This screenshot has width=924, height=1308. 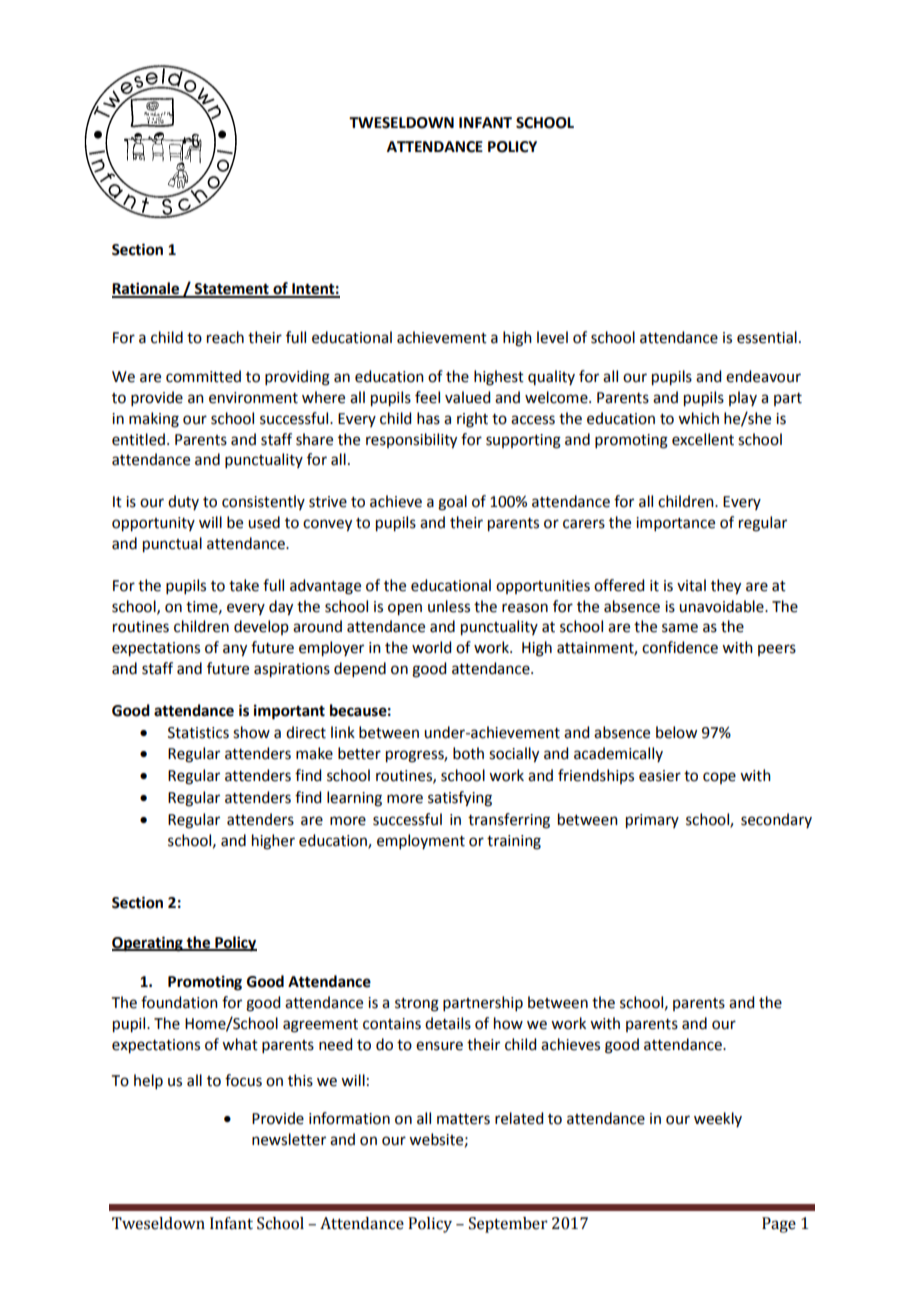 I want to click on reach, so click(x=225, y=337).
